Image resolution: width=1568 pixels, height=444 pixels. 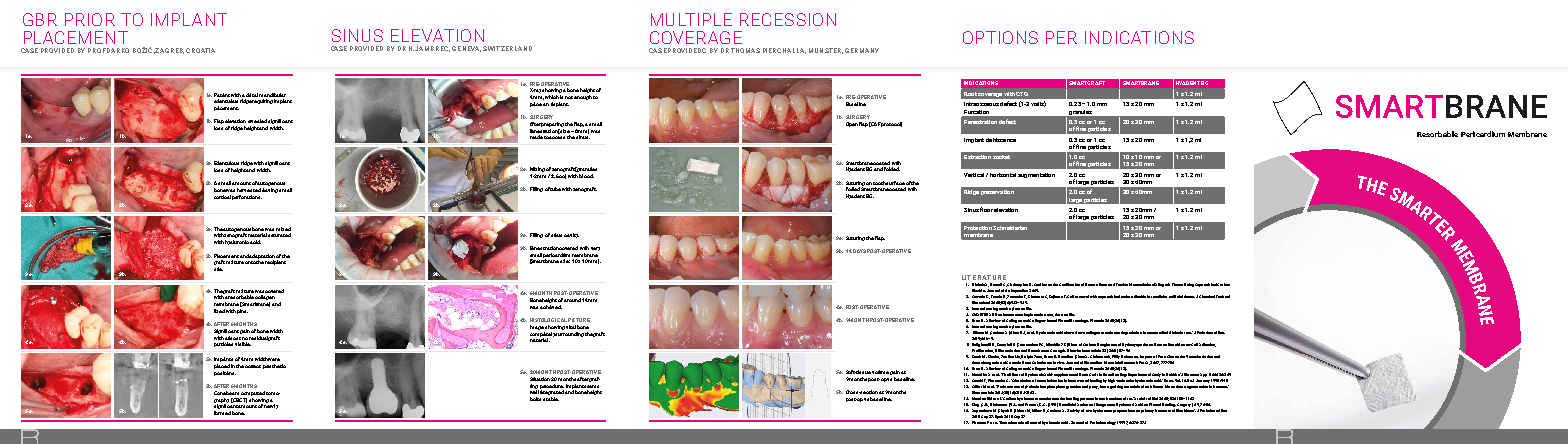 I want to click on leaving, so click(x=270, y=190).
